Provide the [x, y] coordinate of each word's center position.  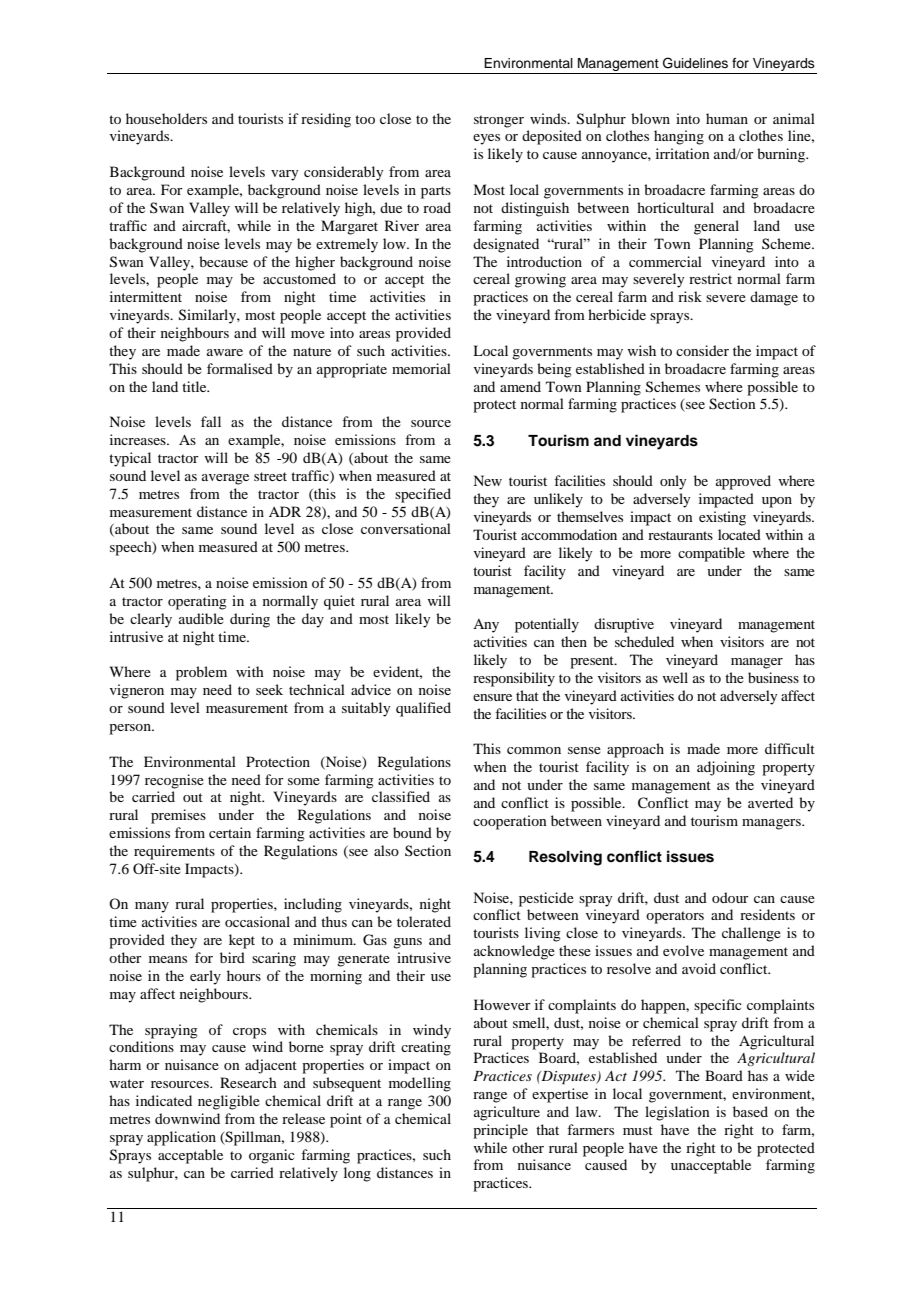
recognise [174, 781]
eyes [486, 139]
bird [232, 957]
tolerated [424, 921]
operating [197, 602]
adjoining [726, 768]
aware [225, 352]
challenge [751, 934]
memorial [421, 368]
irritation [683, 153]
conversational [406, 528]
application [181, 1138]
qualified [423, 709]
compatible [711, 554]
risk [690, 296]
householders [166, 118]
